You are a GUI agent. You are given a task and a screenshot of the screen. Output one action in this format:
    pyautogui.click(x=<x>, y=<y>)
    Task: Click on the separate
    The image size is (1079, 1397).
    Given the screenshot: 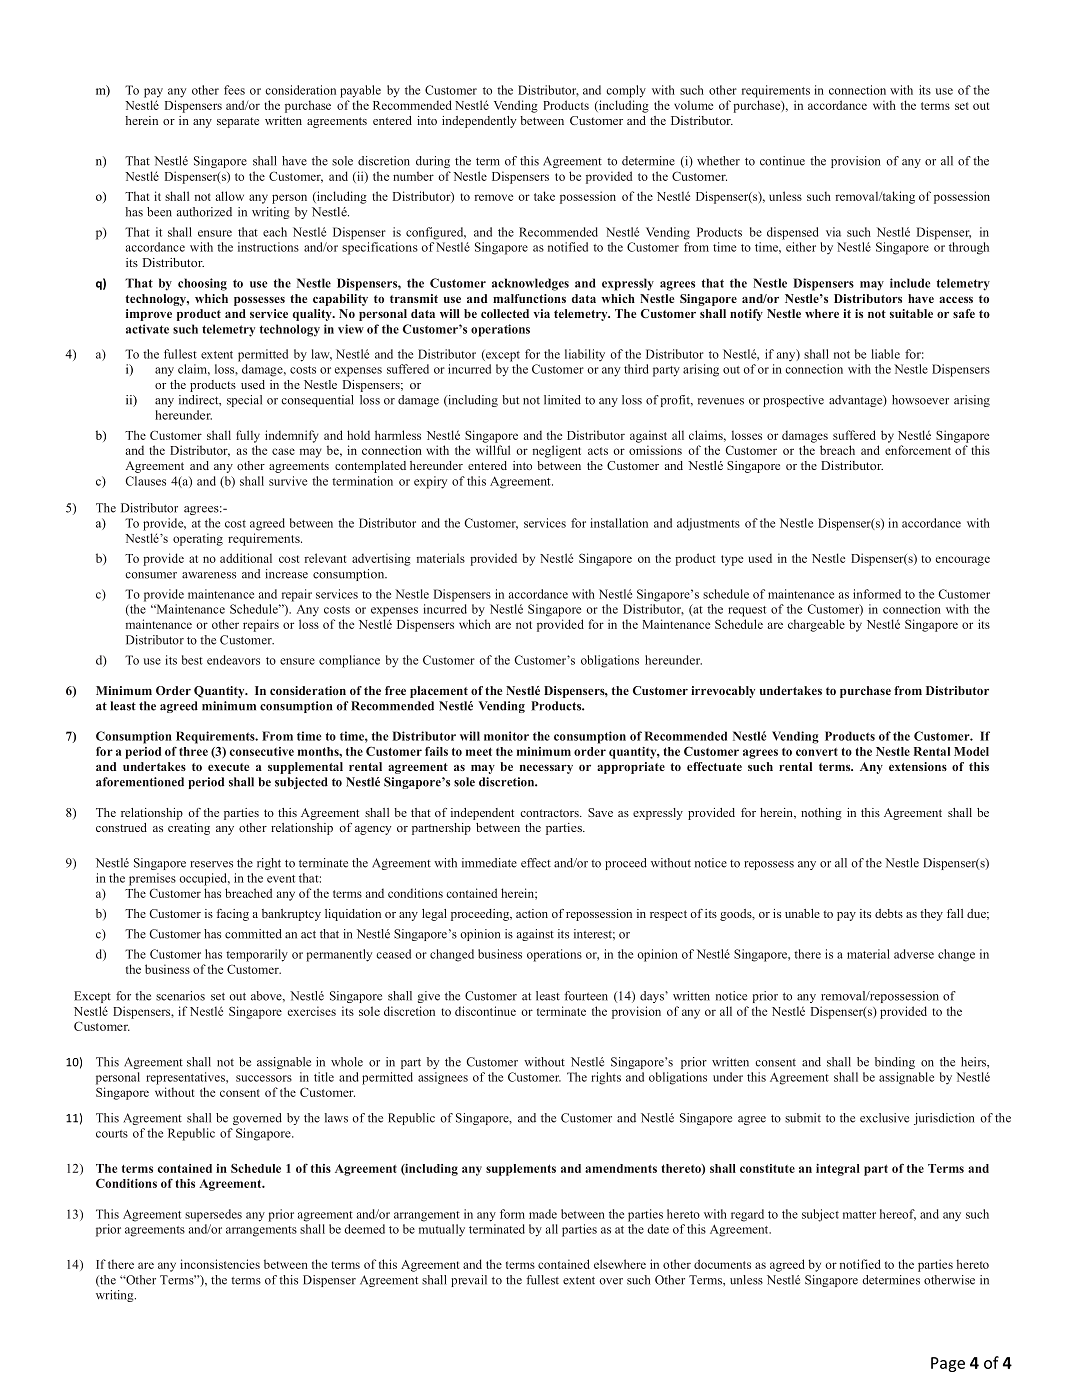 What is the action you would take?
    pyautogui.click(x=238, y=122)
